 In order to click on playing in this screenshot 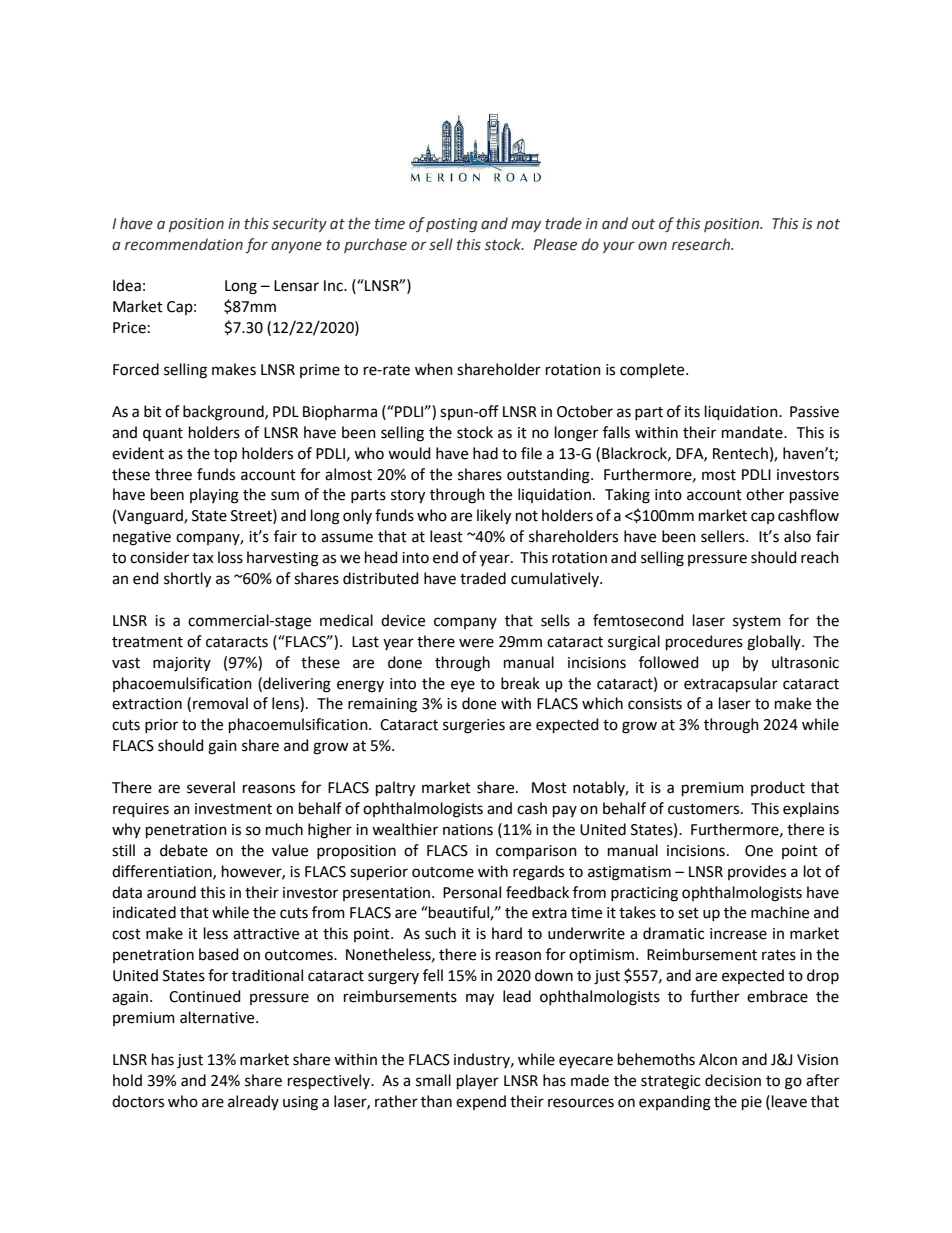, I will do `click(214, 496)`.
